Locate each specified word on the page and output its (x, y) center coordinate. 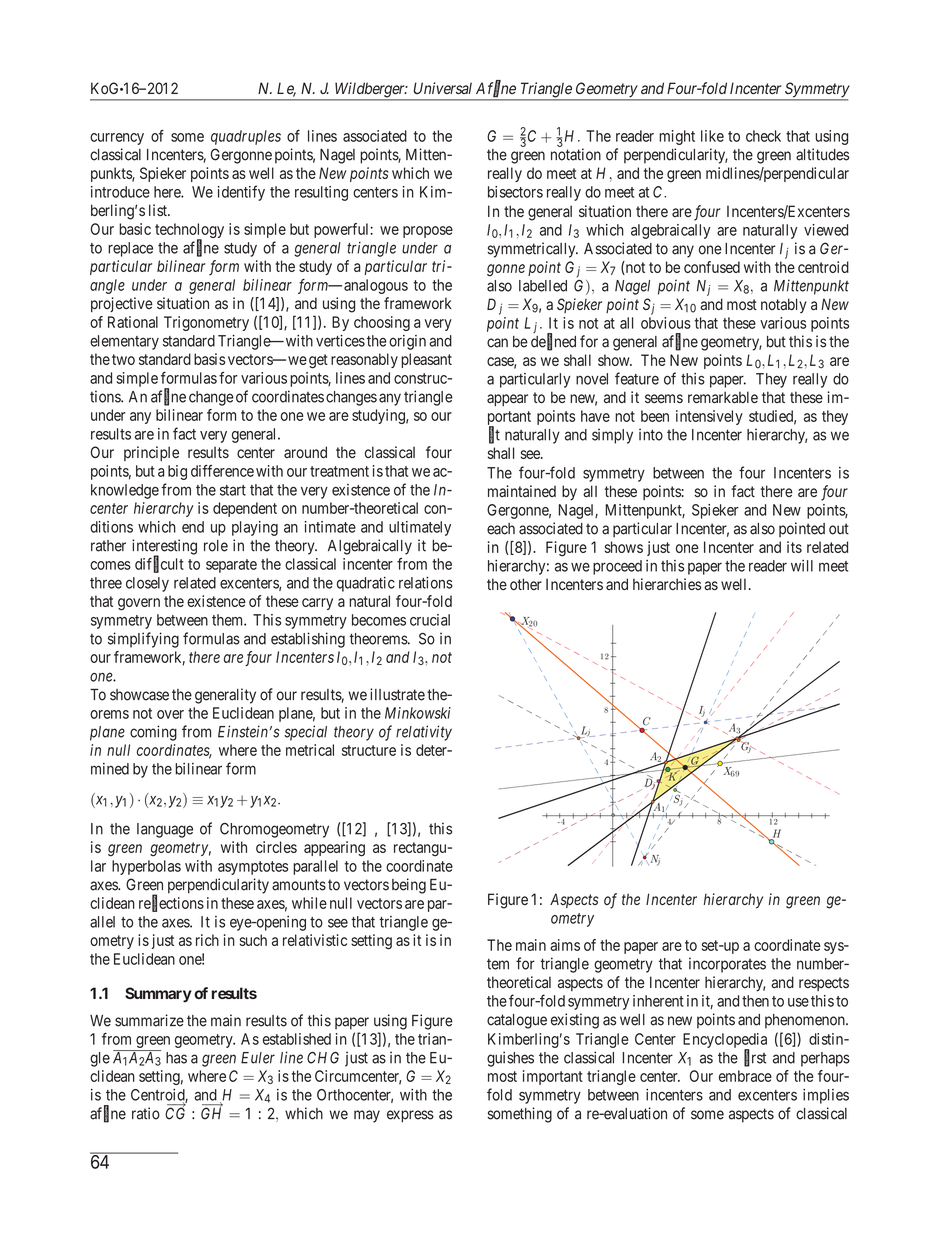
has (176, 1058)
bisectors (515, 192)
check (763, 136)
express (410, 1116)
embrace (745, 1076)
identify (241, 193)
